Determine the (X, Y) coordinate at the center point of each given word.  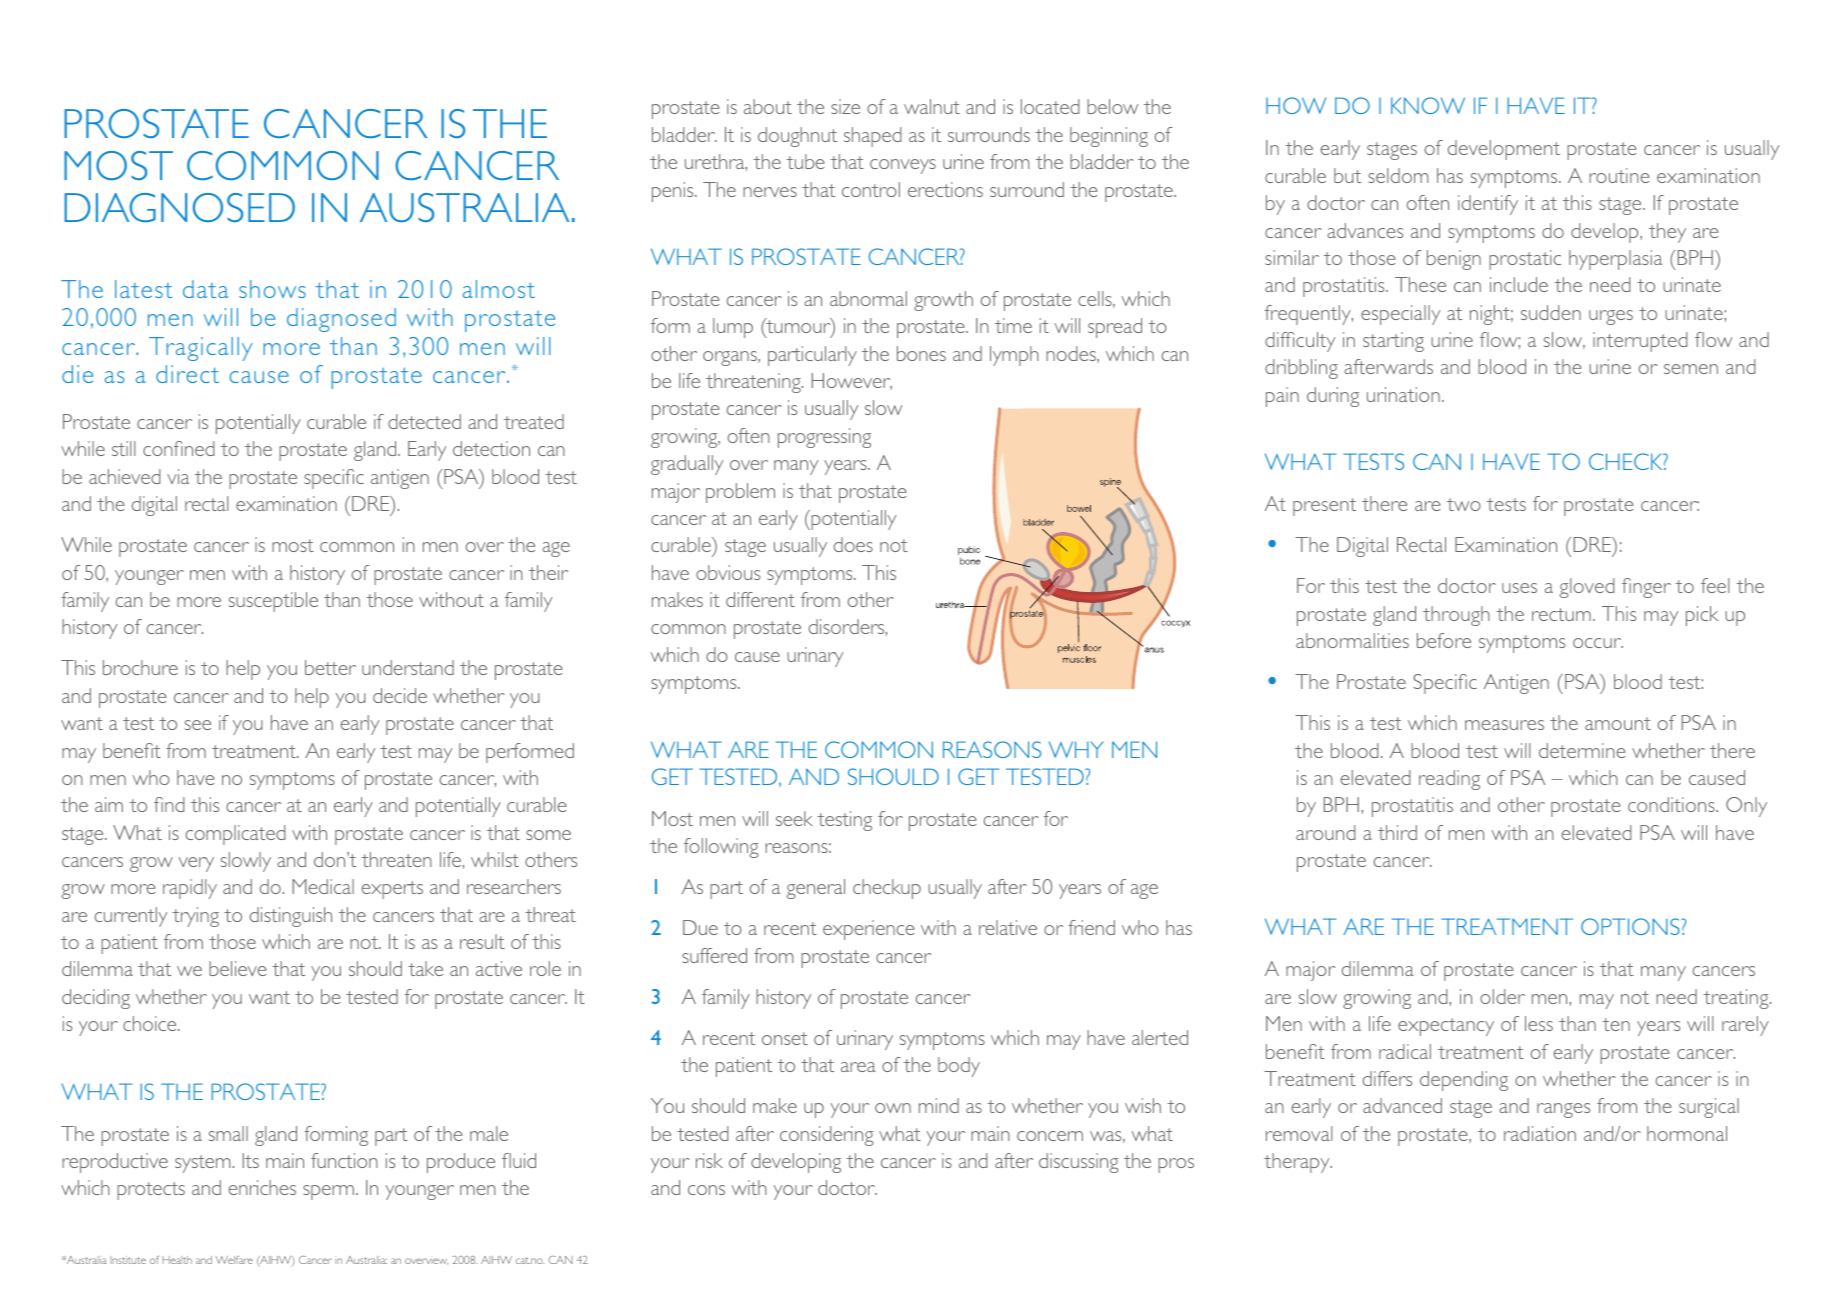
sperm (328, 1192)
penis (674, 192)
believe (238, 968)
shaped (873, 137)
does (853, 544)
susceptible (273, 602)
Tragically (200, 349)
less (1539, 1023)
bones (921, 353)
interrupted (1640, 342)
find (169, 804)
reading (1449, 780)
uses (1519, 588)
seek (794, 818)
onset (785, 1038)
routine (1619, 175)
